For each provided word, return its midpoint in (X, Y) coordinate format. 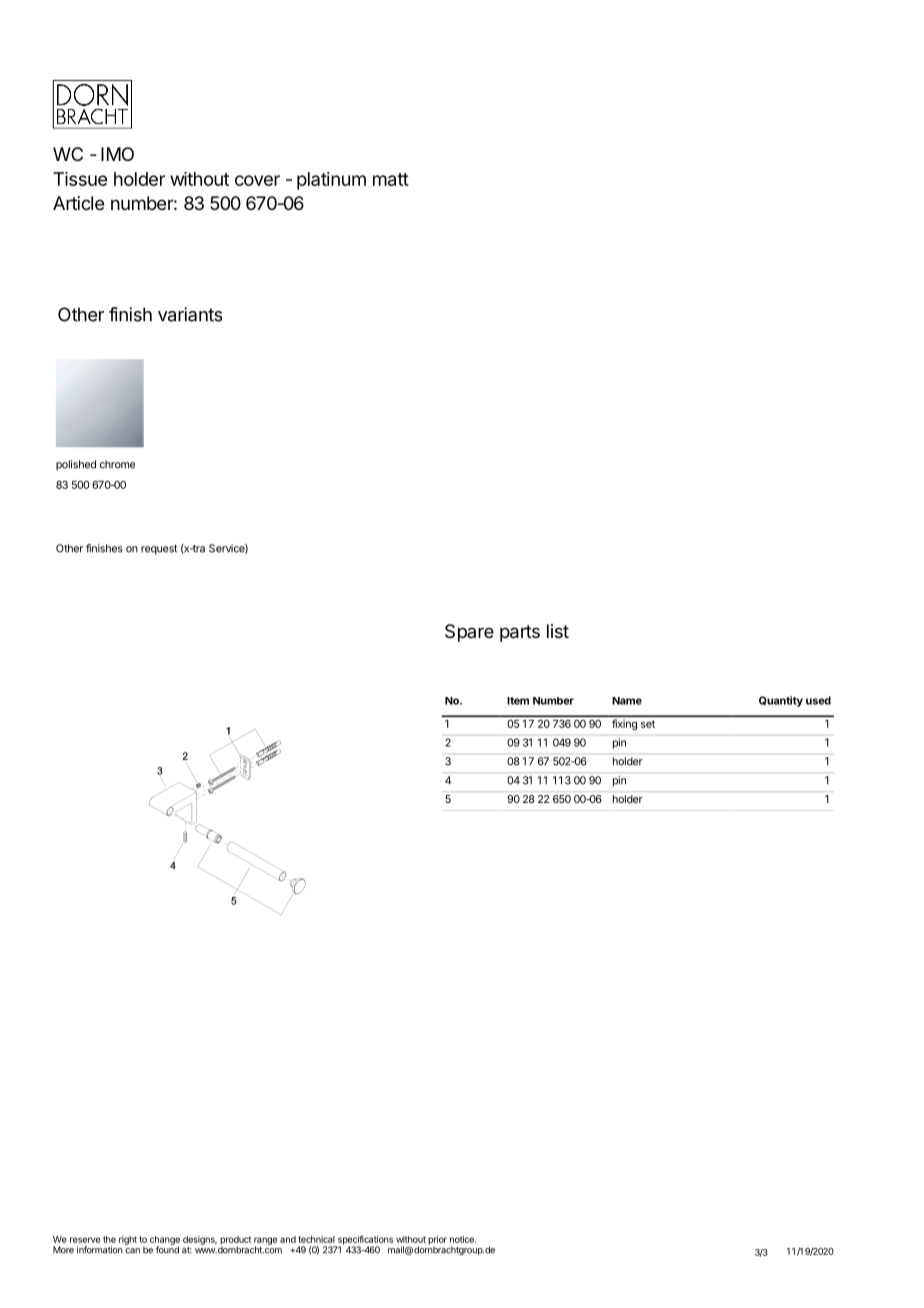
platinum (331, 181)
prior (437, 1241)
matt (391, 179)
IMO (117, 154)
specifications (364, 1241)
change (165, 1241)
